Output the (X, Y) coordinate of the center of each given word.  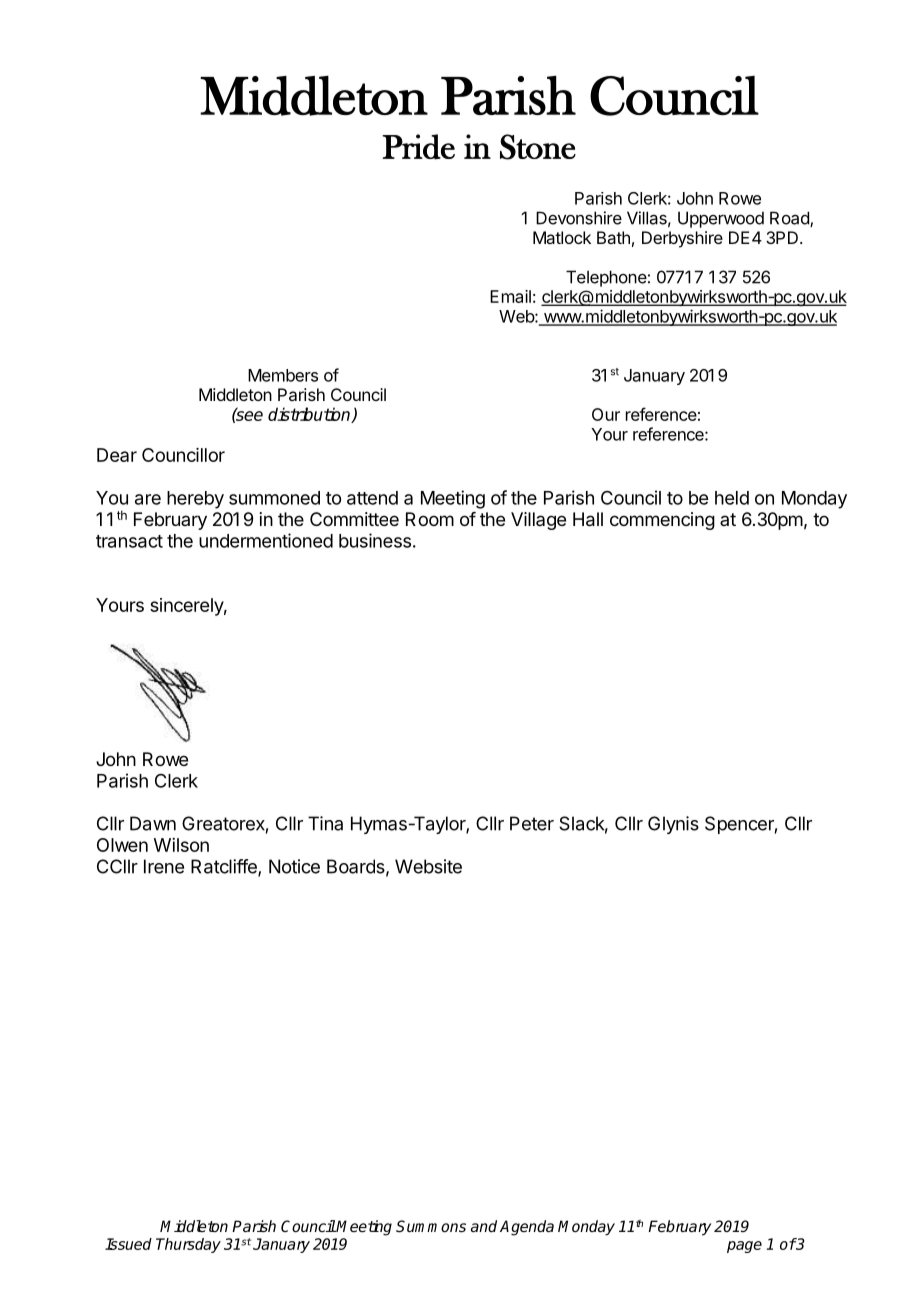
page (744, 1247)
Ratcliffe (225, 867)
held (732, 498)
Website (428, 866)
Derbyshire (682, 239)
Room (430, 519)
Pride (418, 147)
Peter (532, 823)
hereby (195, 500)
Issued (128, 1244)
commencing (662, 521)
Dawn (153, 823)
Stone (538, 147)
